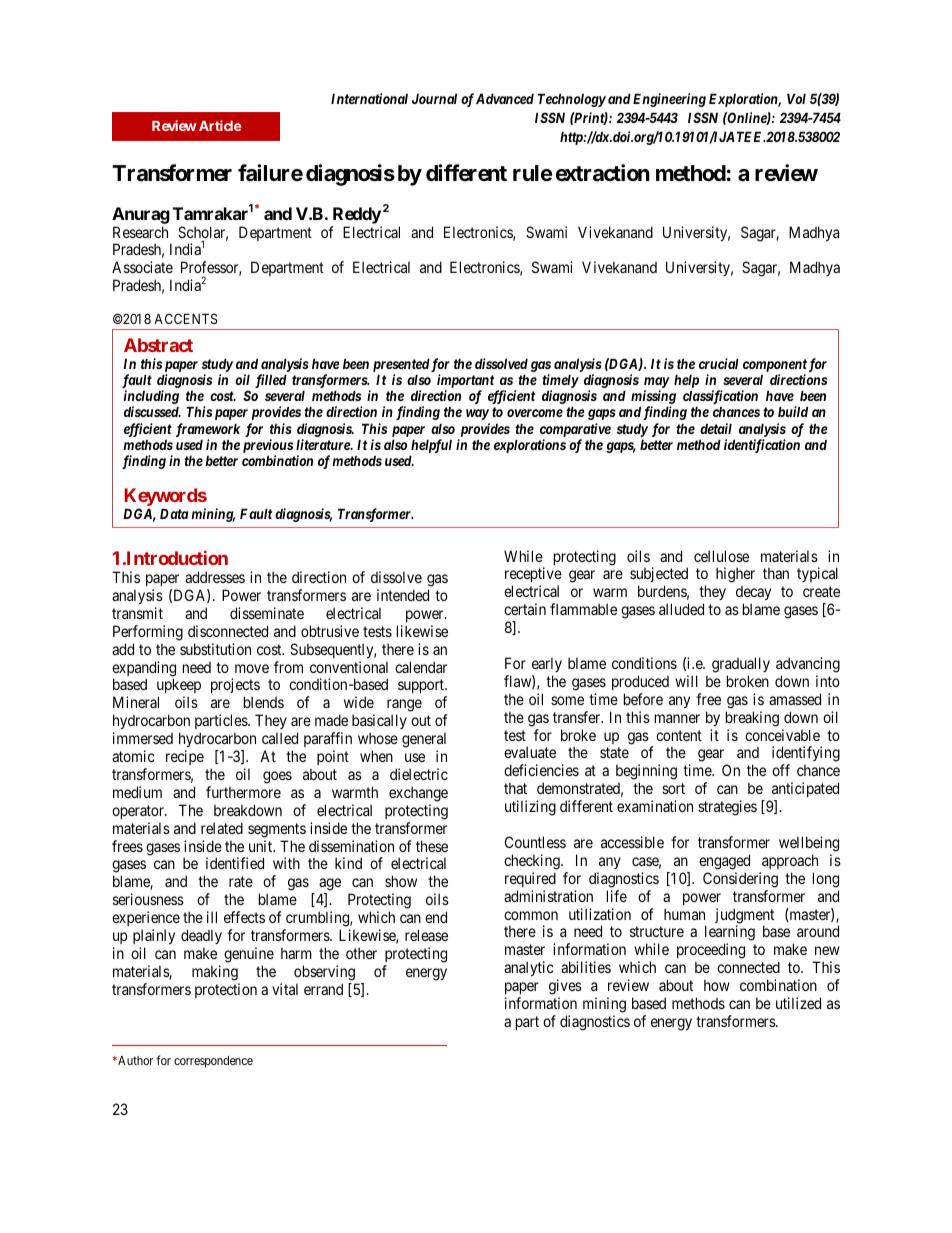  Describe the element at coordinates (213, 1062) in the page. I see `correspondence` at that location.
